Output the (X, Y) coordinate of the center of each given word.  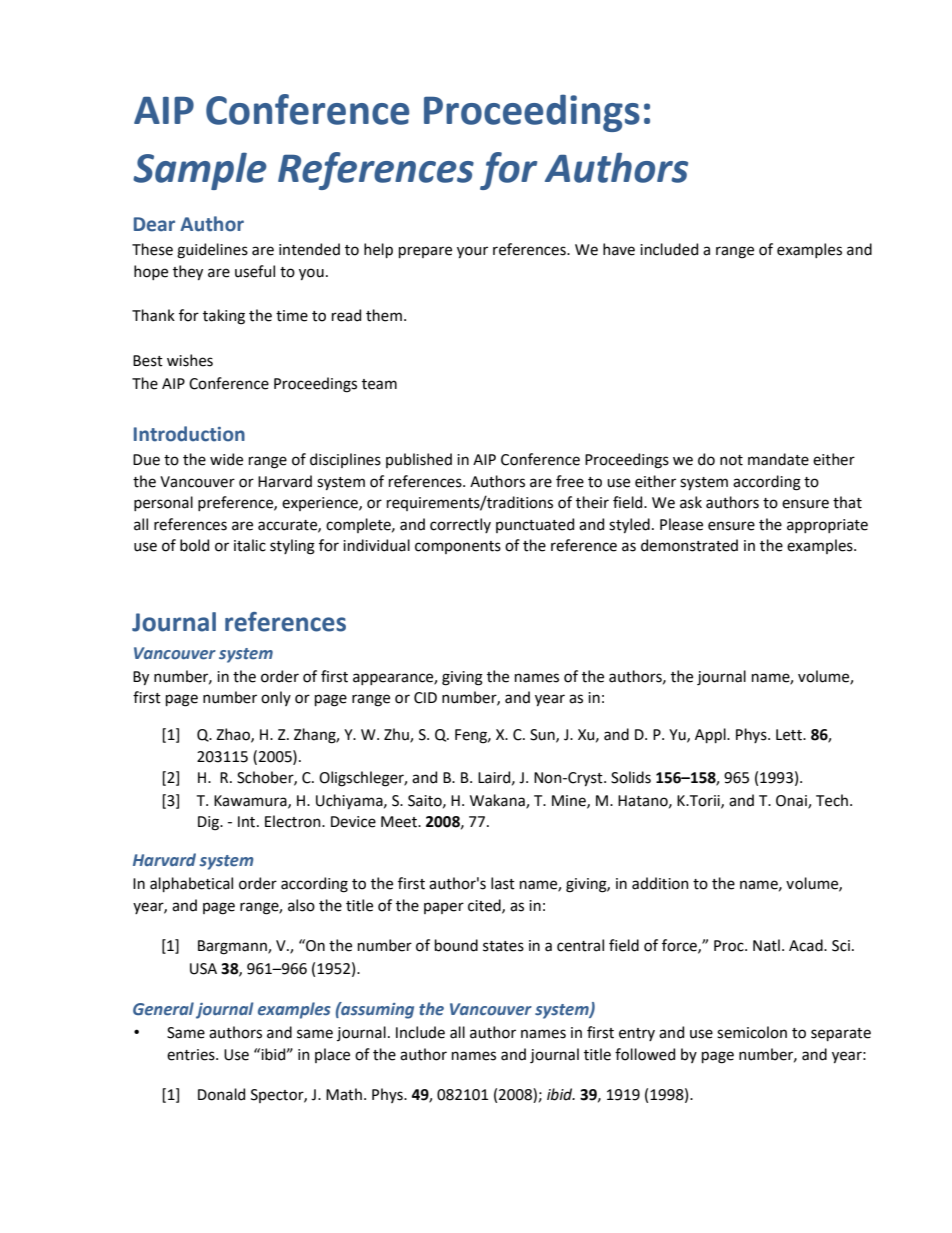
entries (192, 1055)
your (472, 252)
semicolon (752, 1032)
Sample (200, 171)
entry (637, 1034)
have (619, 249)
